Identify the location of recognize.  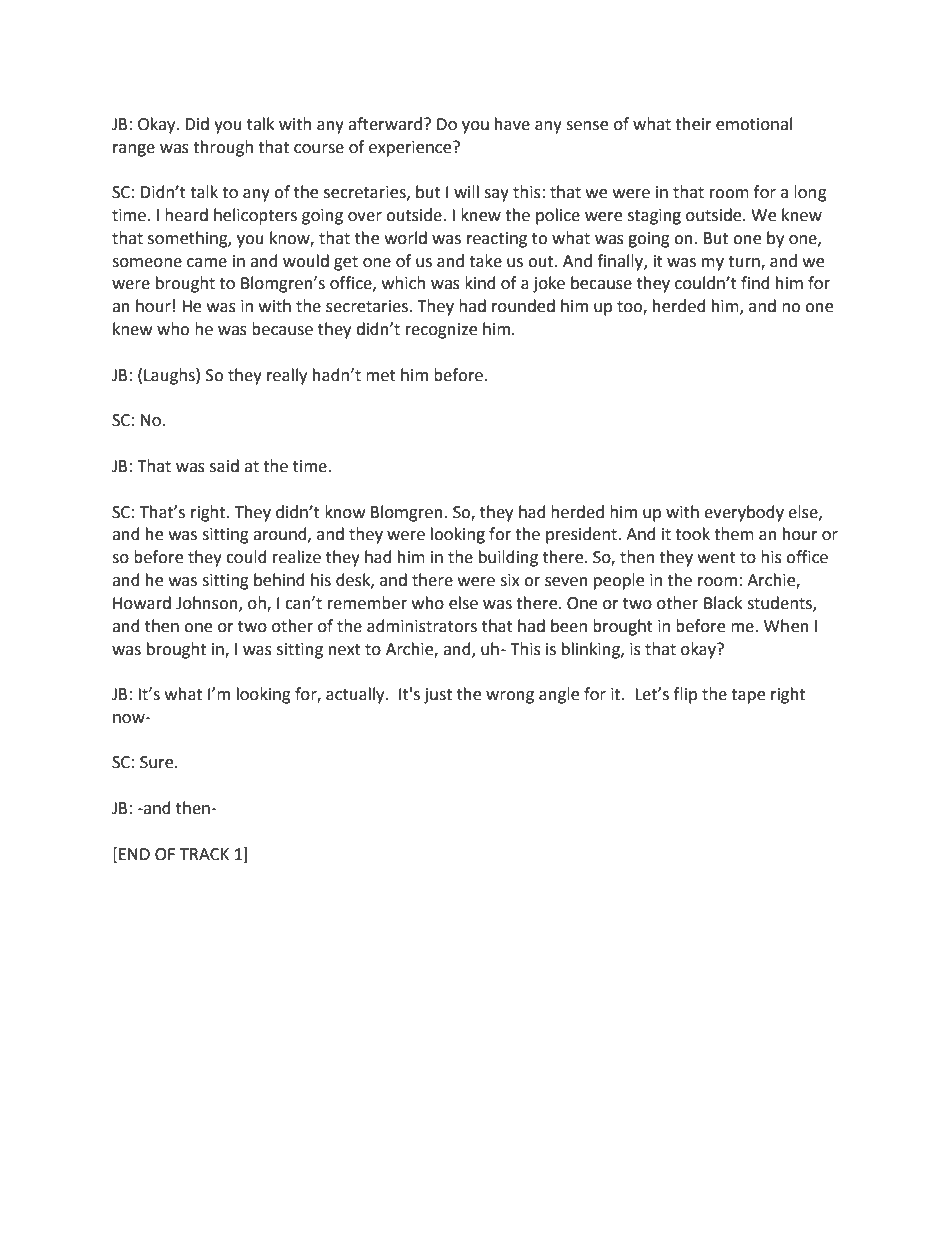
(441, 331).
